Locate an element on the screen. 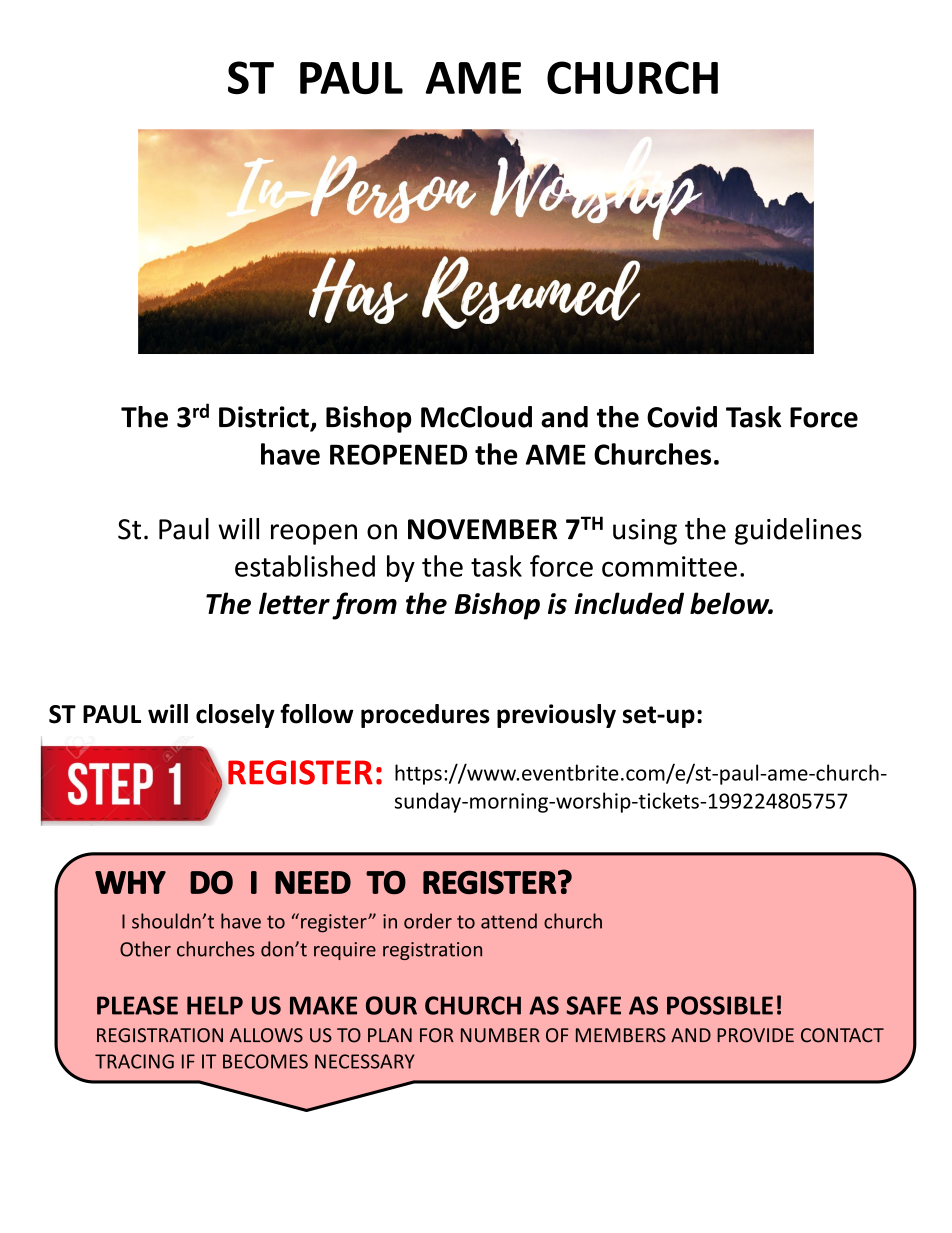 This screenshot has width=952, height=1233. ALLOWS is located at coordinates (266, 1035).
